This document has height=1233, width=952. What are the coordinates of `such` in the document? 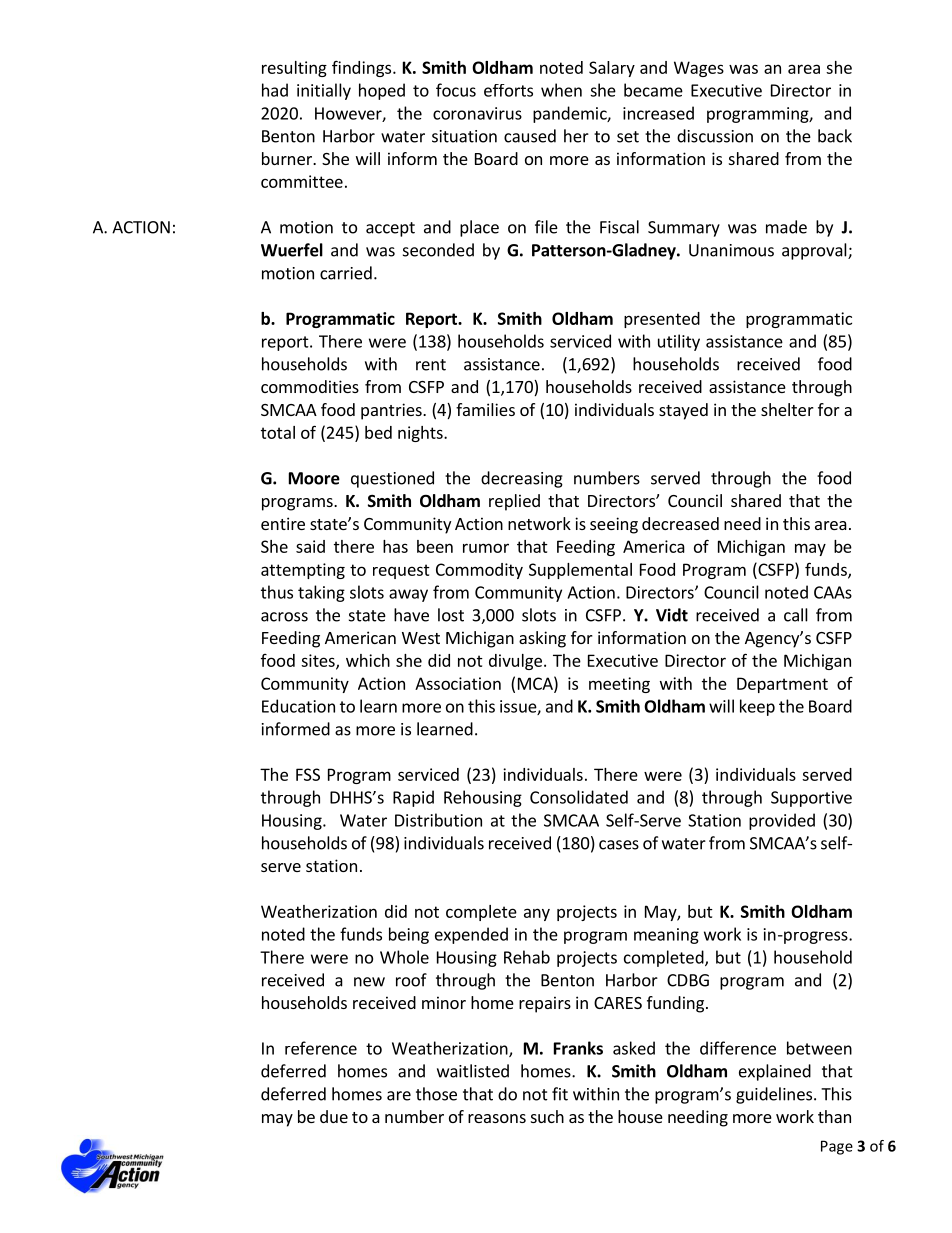 It's located at (547, 1116).
